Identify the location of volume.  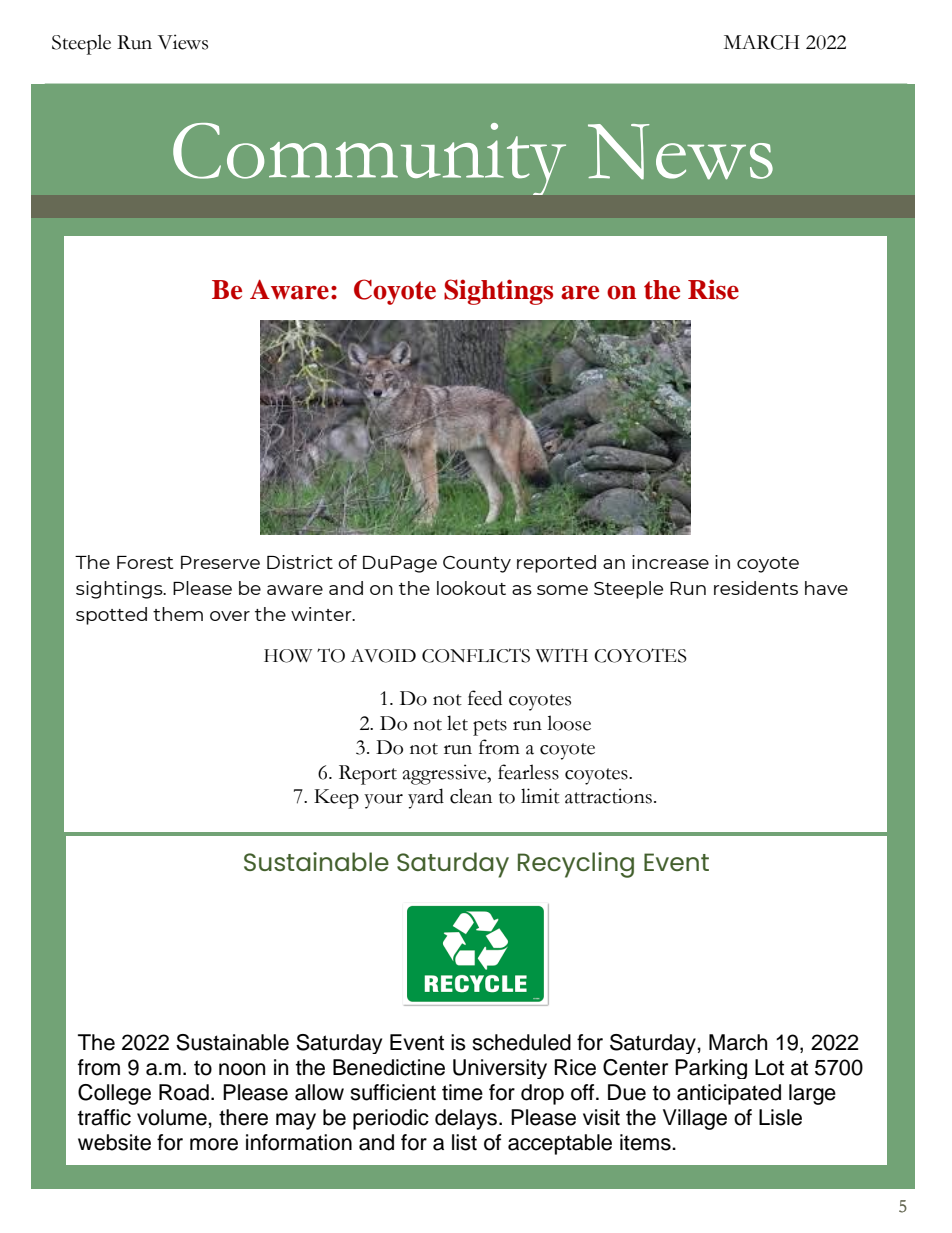
(173, 1117).
